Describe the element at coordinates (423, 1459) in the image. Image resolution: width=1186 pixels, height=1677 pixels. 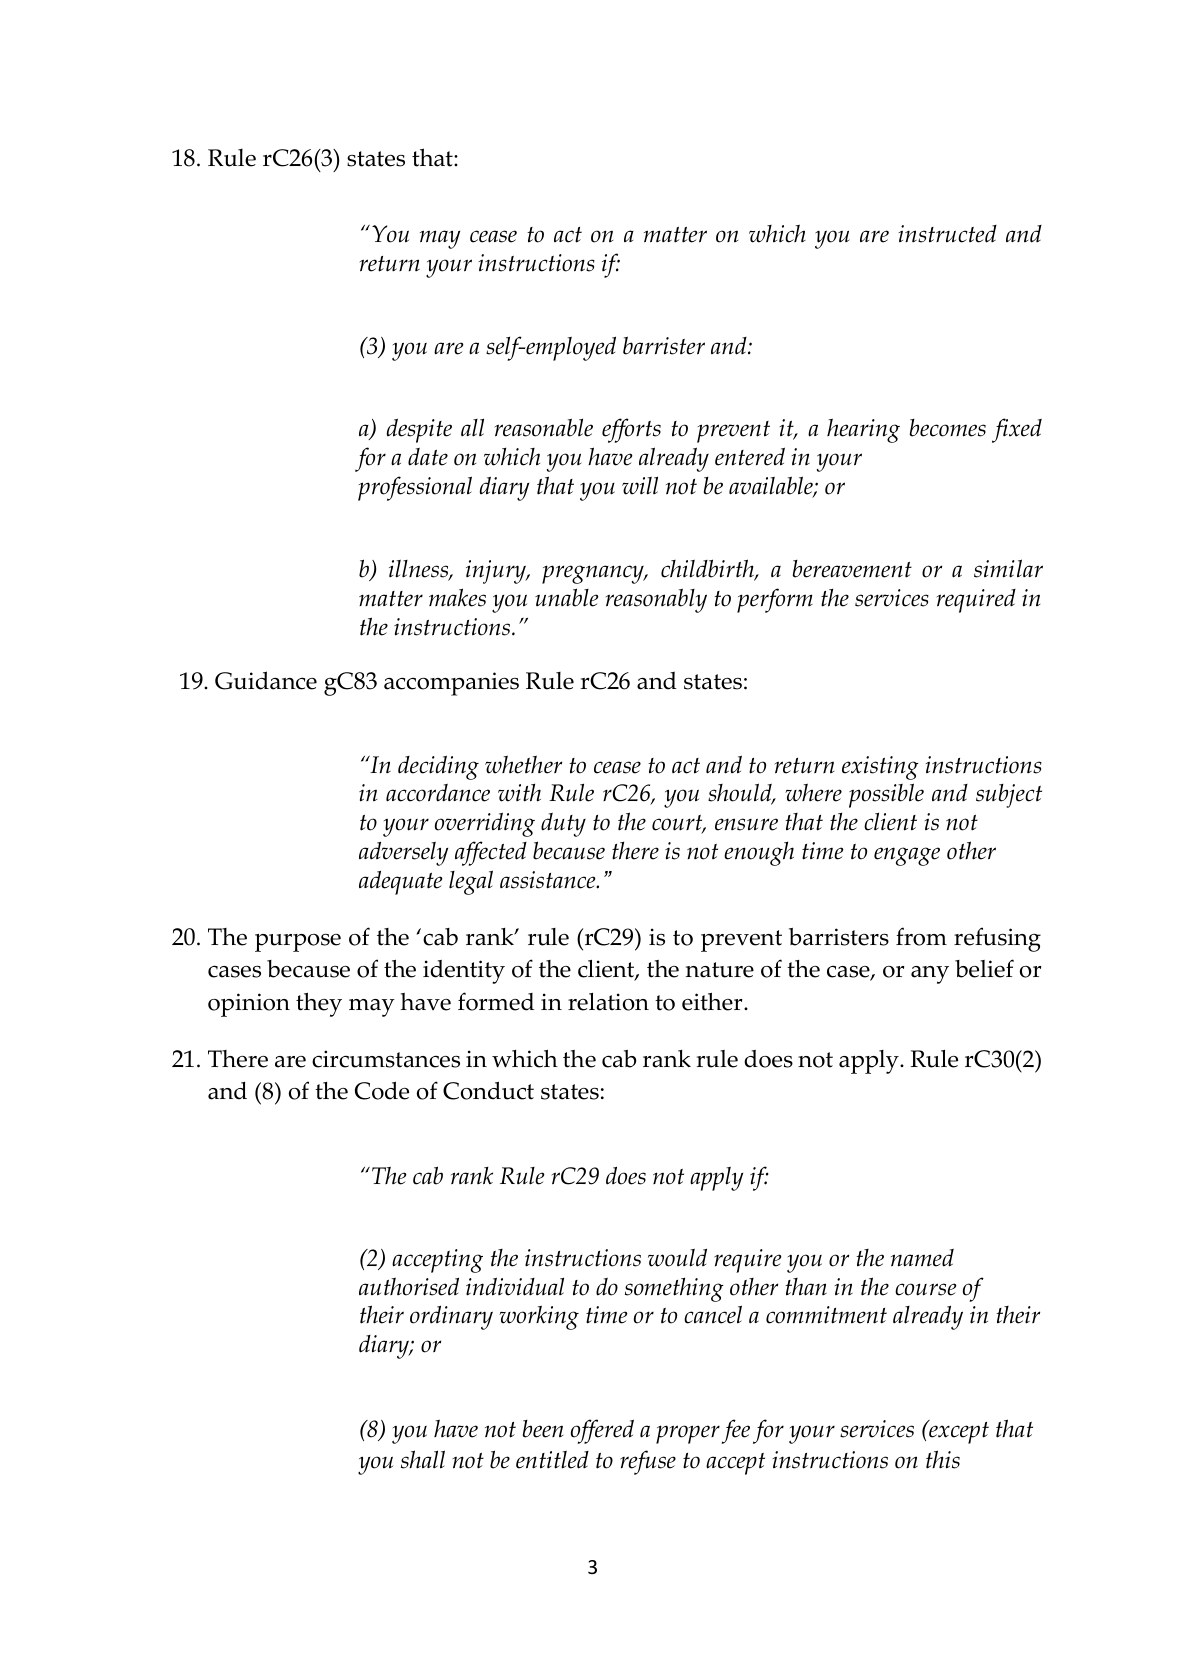
I see `shall` at that location.
